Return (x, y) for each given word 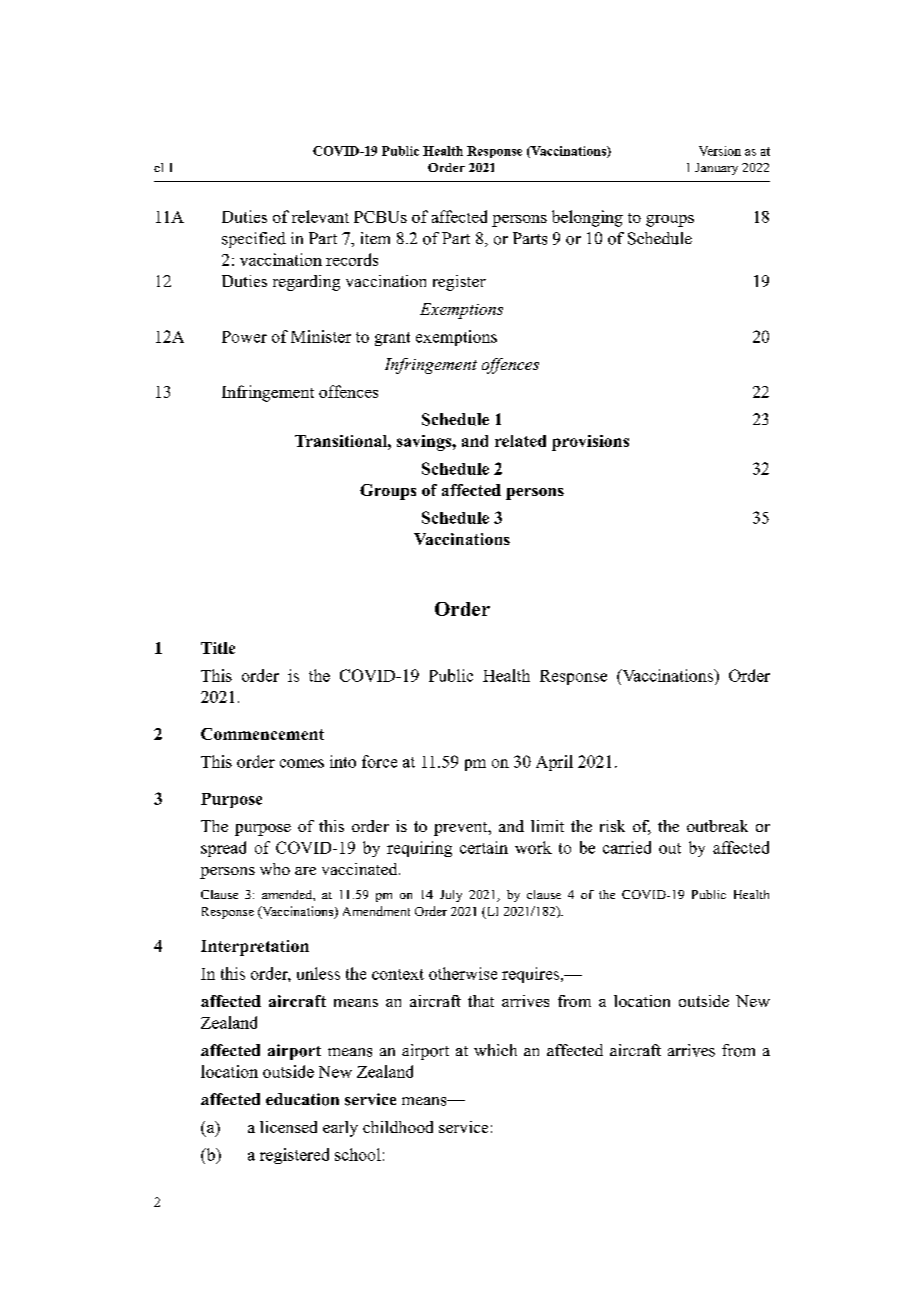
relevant (320, 216)
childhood (398, 1127)
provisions (590, 443)
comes (302, 763)
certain (484, 847)
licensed (288, 1127)
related (520, 441)
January (716, 169)
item (375, 238)
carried (627, 847)
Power (244, 337)
